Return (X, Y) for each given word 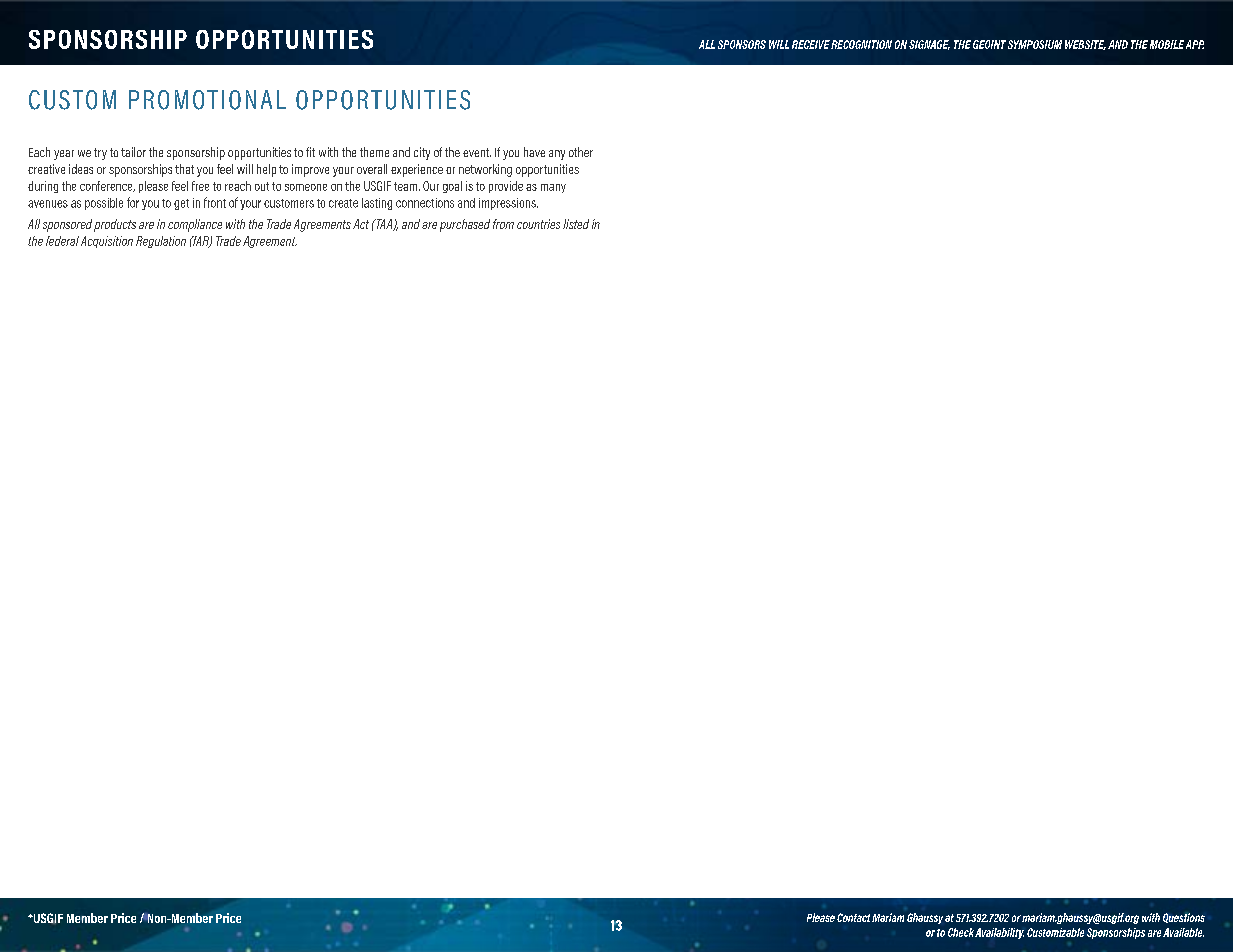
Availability (999, 933)
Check (961, 932)
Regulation (161, 242)
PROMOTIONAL (207, 100)
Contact (853, 917)
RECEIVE (811, 44)
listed (576, 224)
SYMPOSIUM (1035, 44)
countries (538, 224)
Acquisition (107, 242)
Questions (1184, 918)
